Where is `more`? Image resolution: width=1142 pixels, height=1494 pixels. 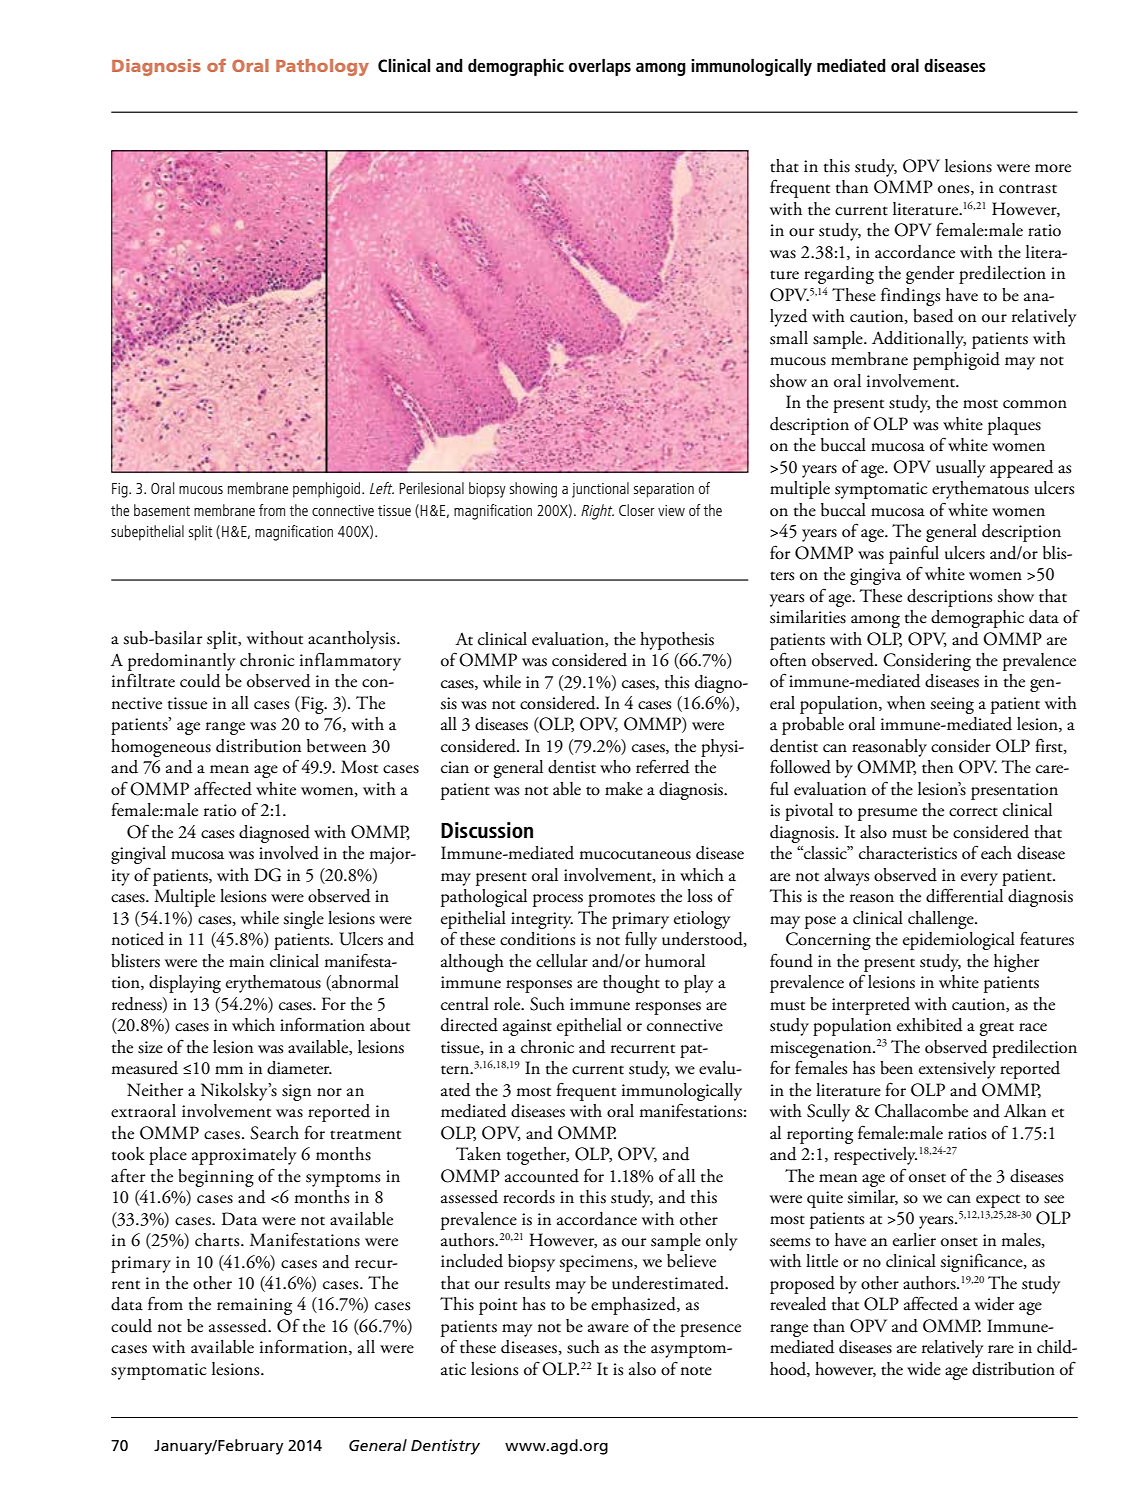 more is located at coordinates (1053, 168).
